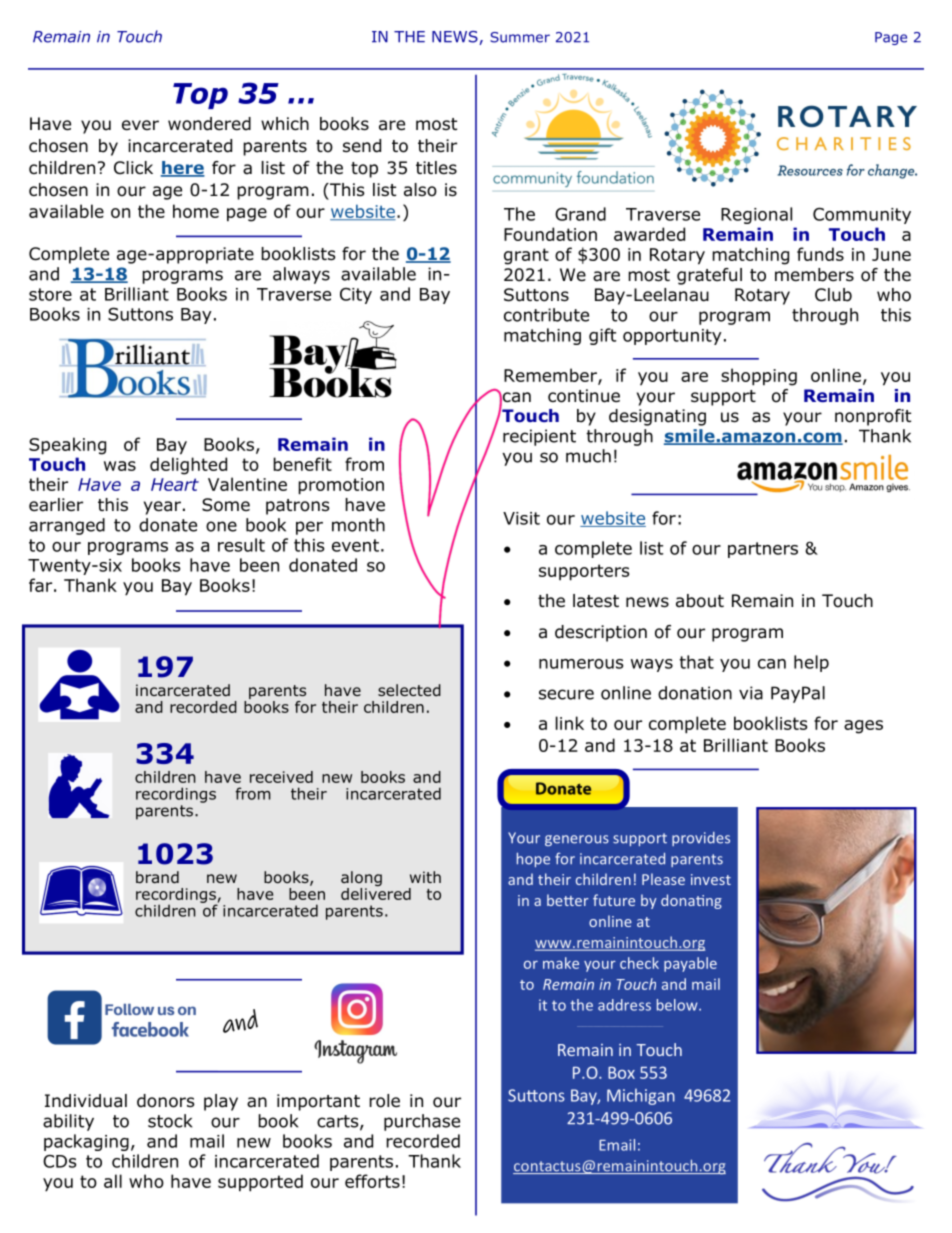 The height and width of the image is (1233, 952). Describe the element at coordinates (596, 601) in the image. I see `latest` at that location.
